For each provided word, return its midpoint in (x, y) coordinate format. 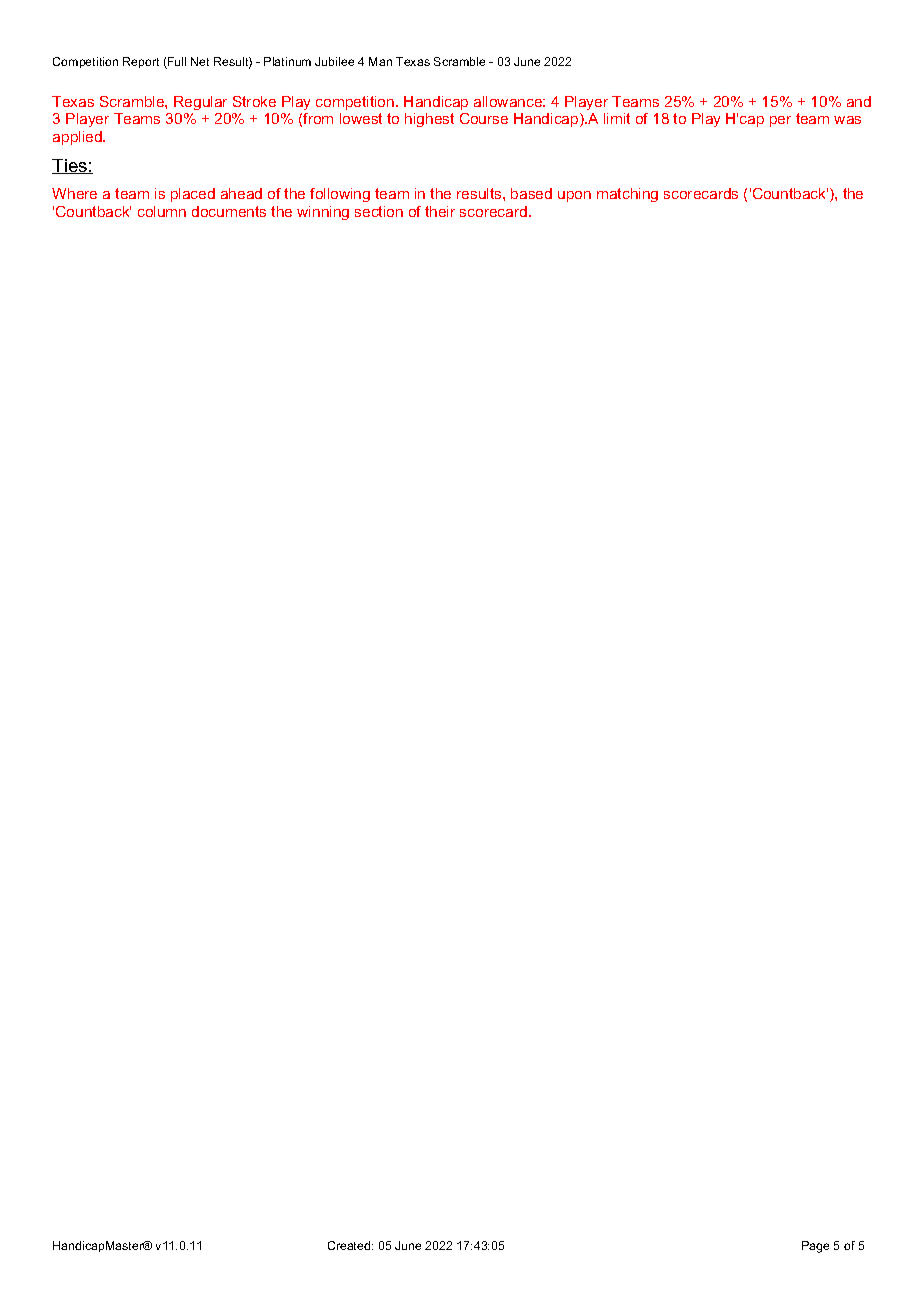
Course (484, 118)
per (780, 121)
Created (350, 1245)
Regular (200, 103)
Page (815, 1247)
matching (627, 195)
